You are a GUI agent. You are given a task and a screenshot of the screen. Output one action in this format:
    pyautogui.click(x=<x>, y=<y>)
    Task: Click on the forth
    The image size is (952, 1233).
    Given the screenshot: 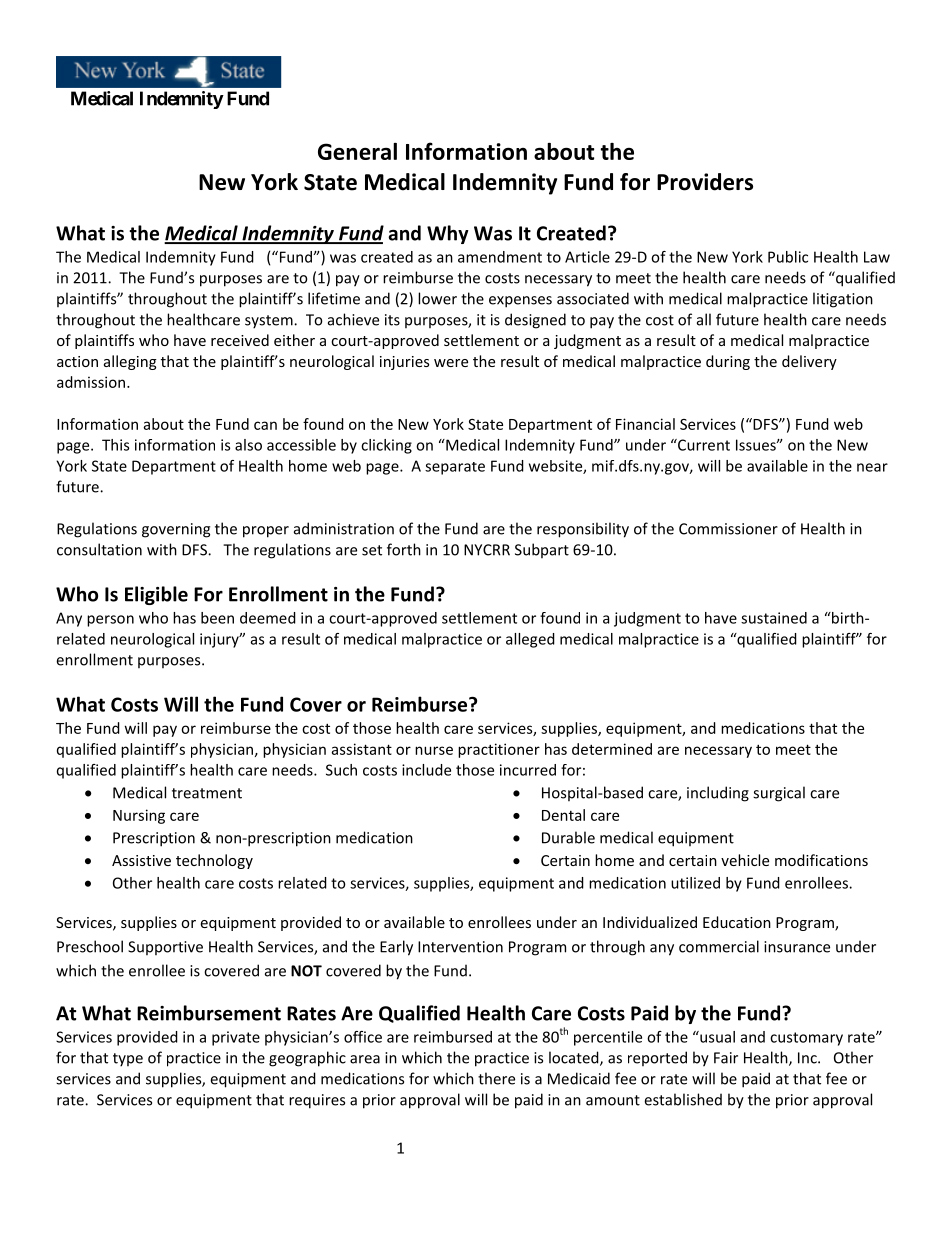 What is the action you would take?
    pyautogui.click(x=404, y=549)
